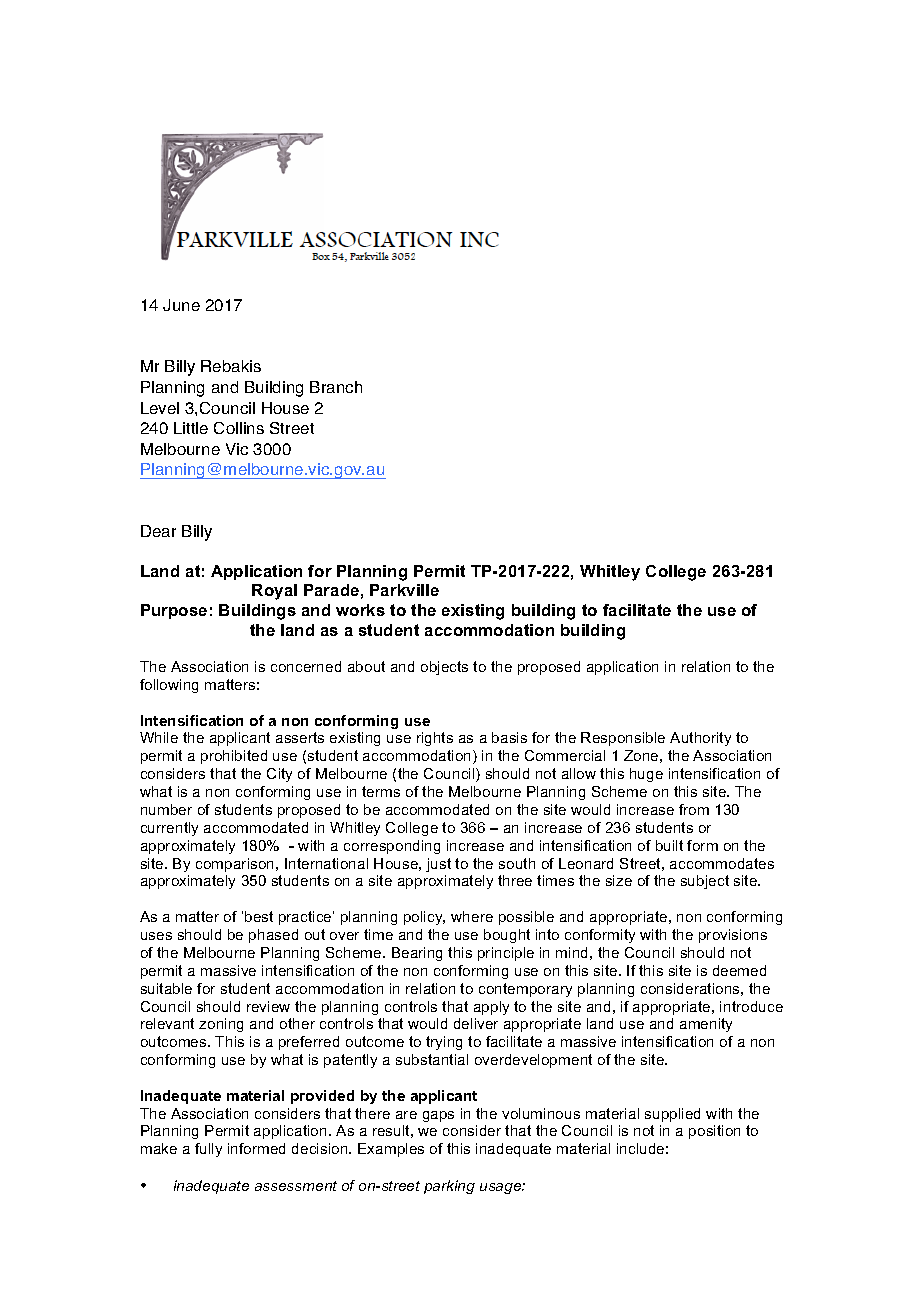 The height and width of the screenshot is (1308, 924). Describe the element at coordinates (435, 739) in the screenshot. I see `rights` at that location.
